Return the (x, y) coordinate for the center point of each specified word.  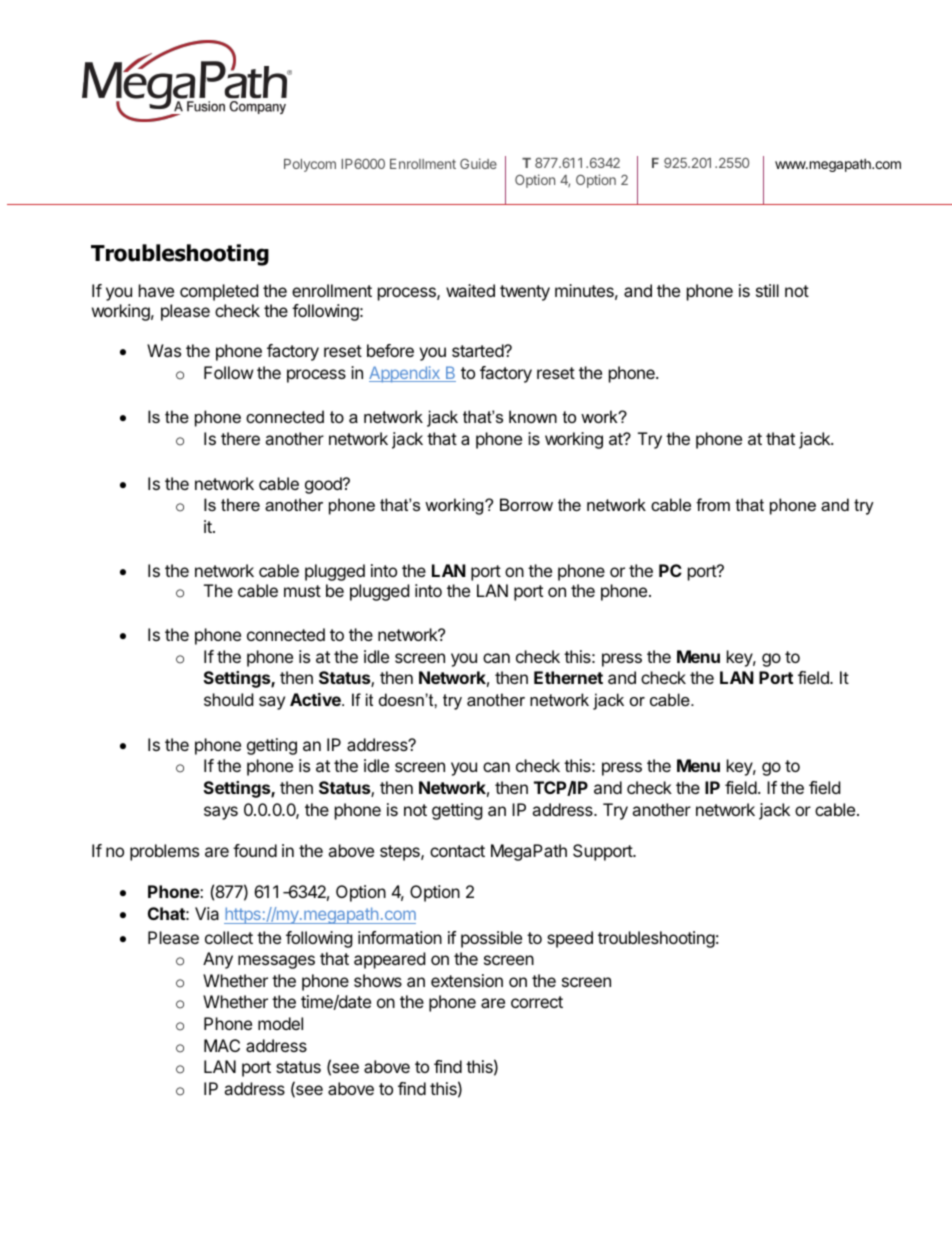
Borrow (526, 504)
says (221, 813)
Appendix (405, 374)
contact (457, 851)
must (302, 591)
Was (164, 350)
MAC (222, 1045)
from (713, 504)
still (767, 290)
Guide (478, 163)
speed (570, 939)
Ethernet (568, 677)
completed (219, 292)
